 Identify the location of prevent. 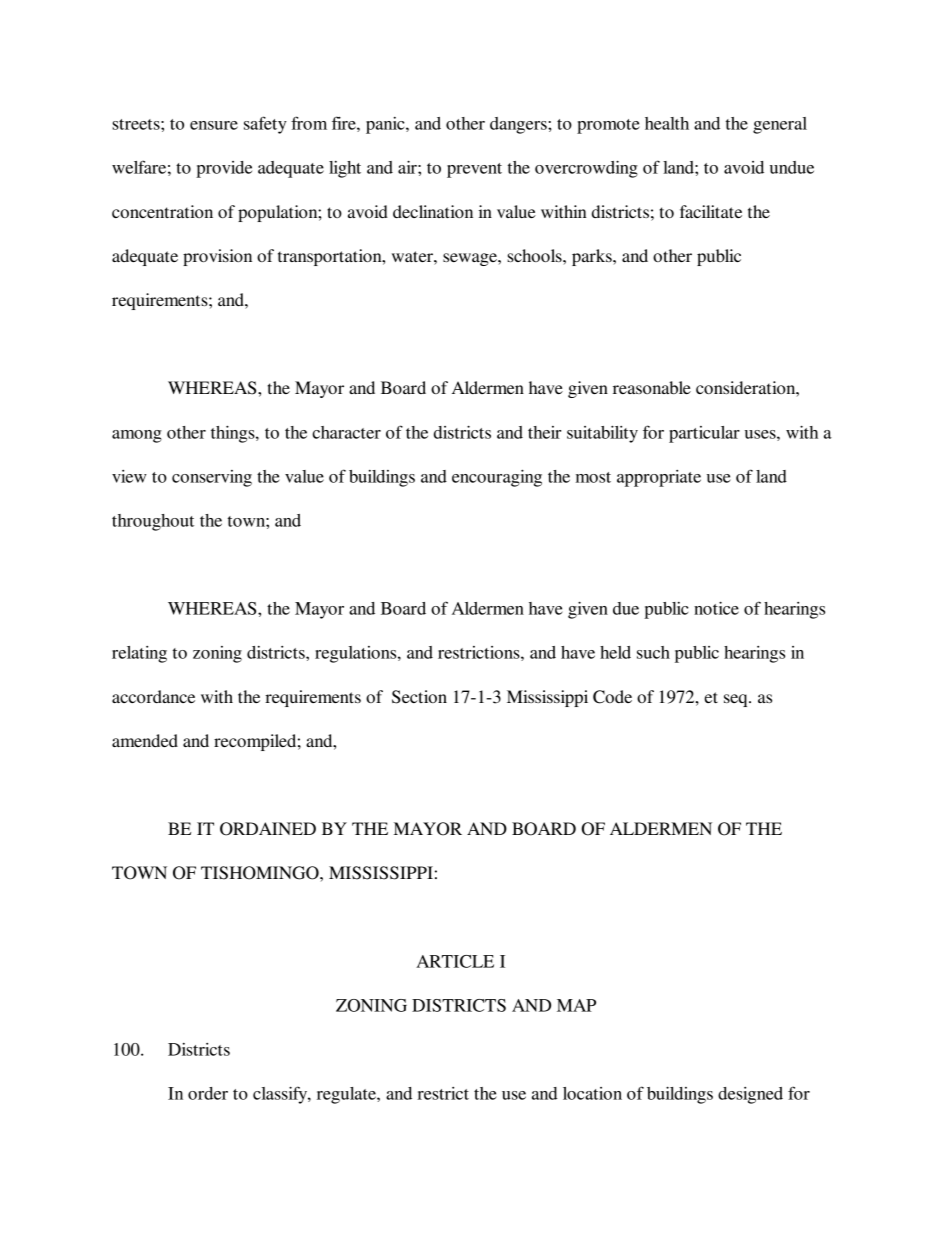
(474, 170).
